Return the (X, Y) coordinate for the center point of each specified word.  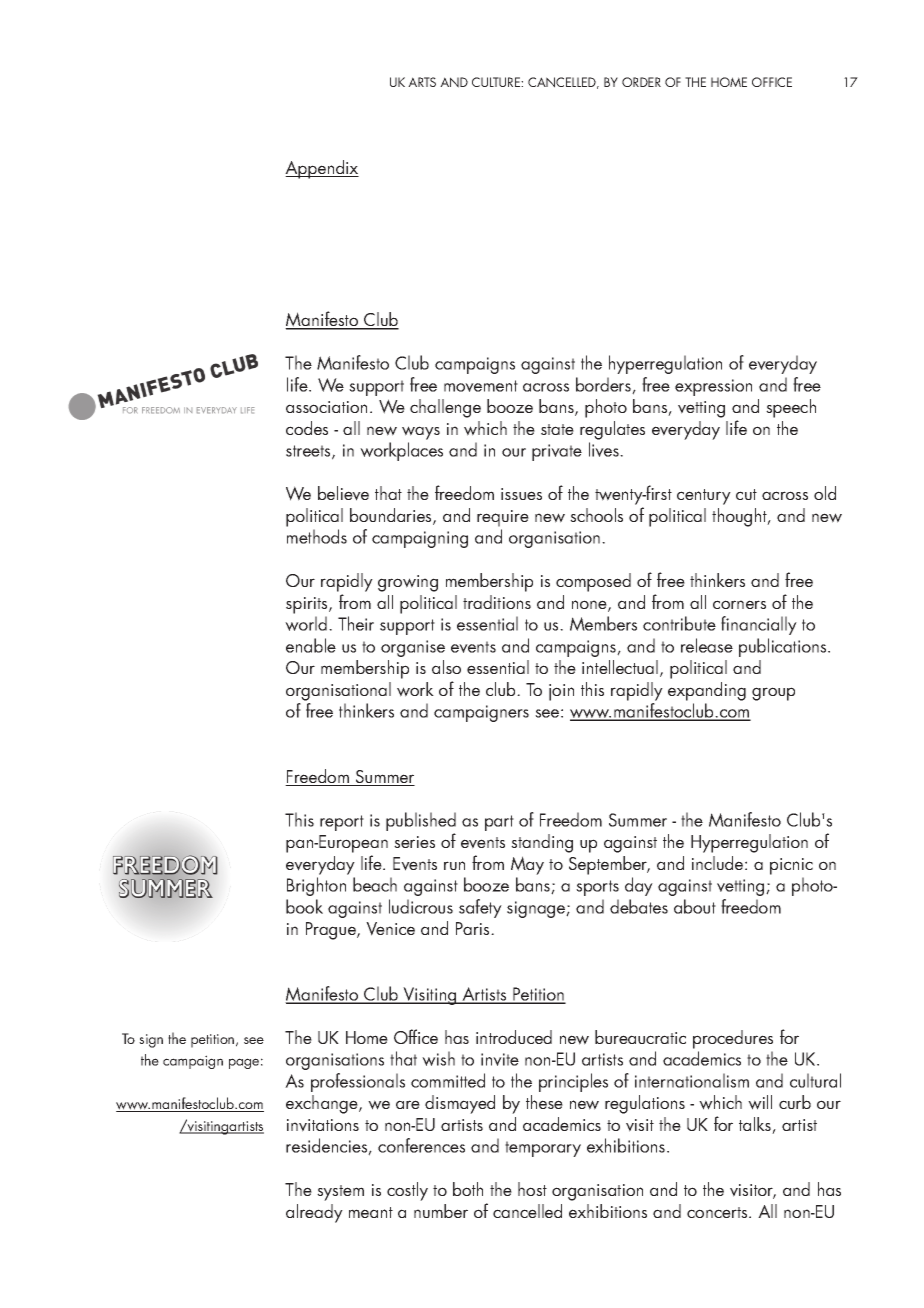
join (561, 692)
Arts (422, 82)
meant (371, 1212)
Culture (497, 82)
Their (356, 623)
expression (713, 387)
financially (759, 625)
